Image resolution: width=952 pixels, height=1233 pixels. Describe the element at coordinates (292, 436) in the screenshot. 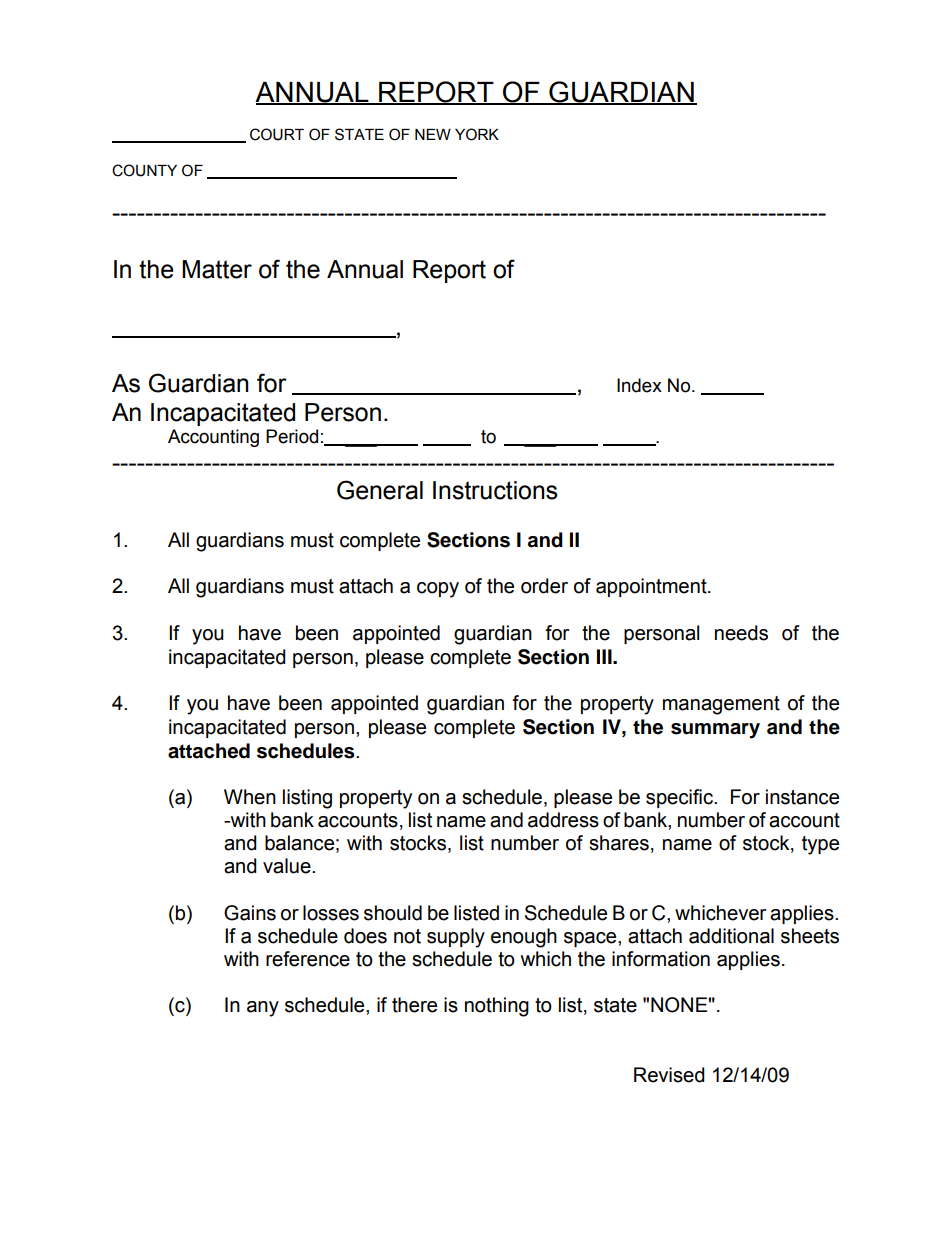

I see `Period` at that location.
